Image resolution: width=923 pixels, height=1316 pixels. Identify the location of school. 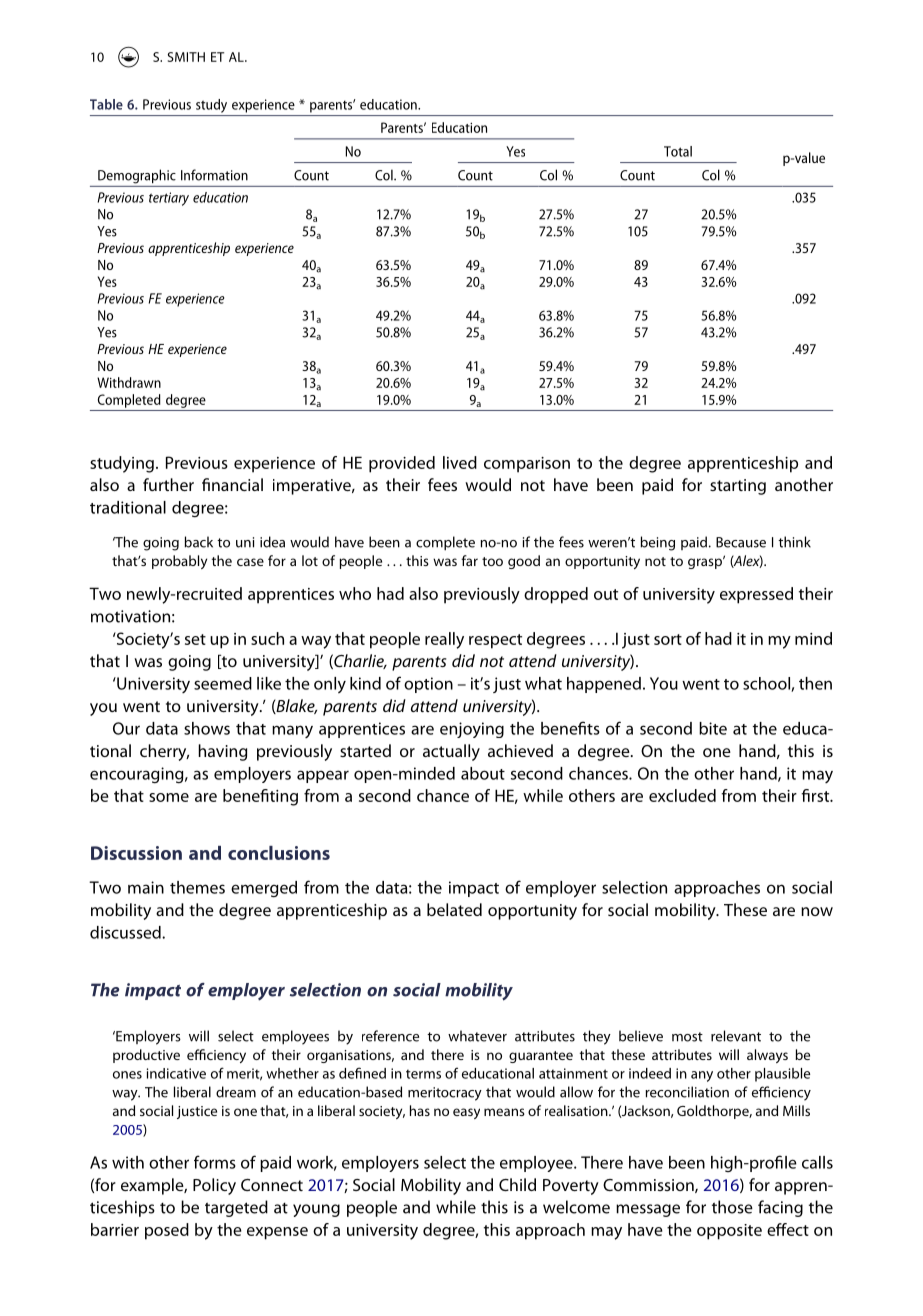
(767, 684).
